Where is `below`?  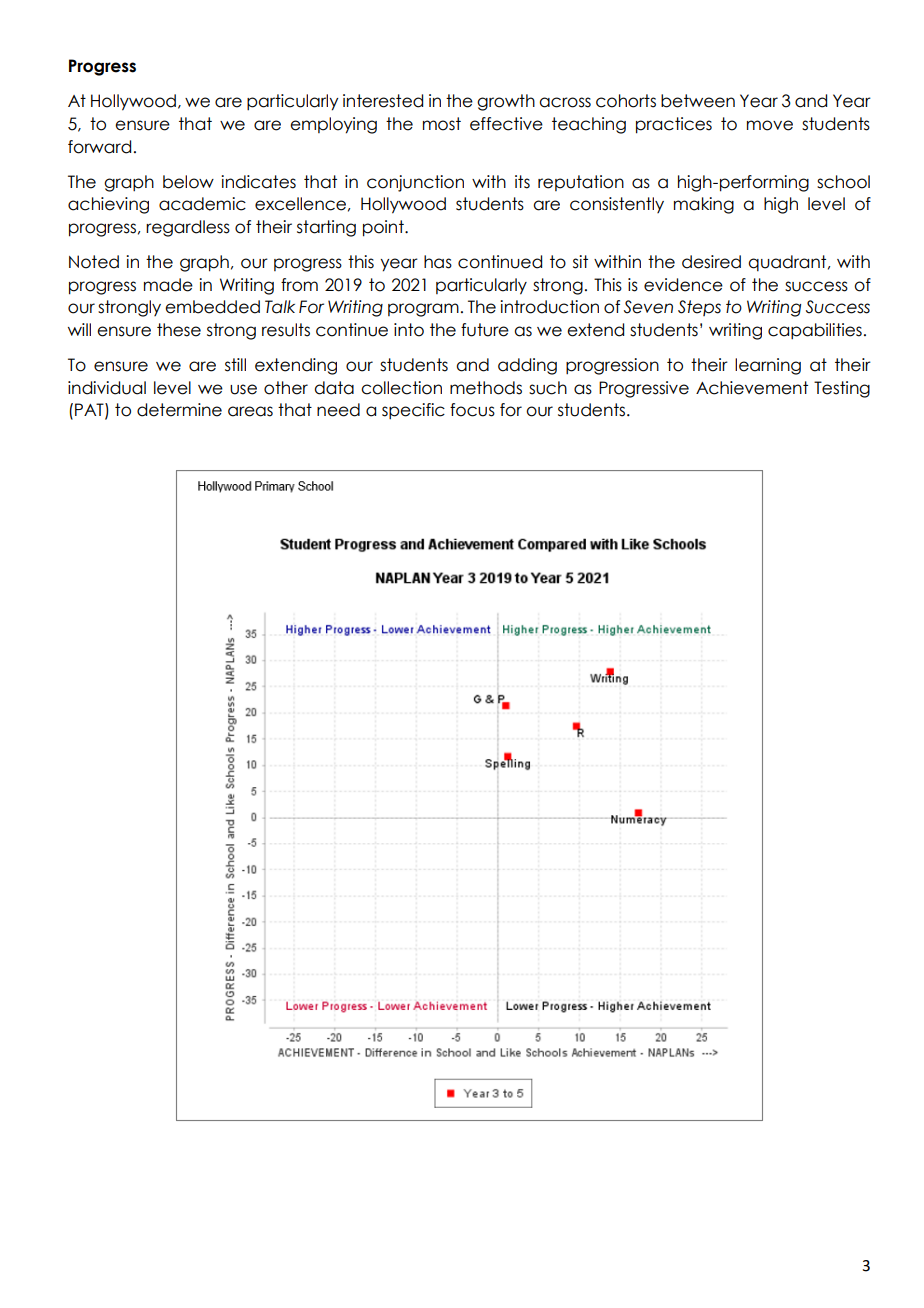 below is located at coordinates (188, 182).
